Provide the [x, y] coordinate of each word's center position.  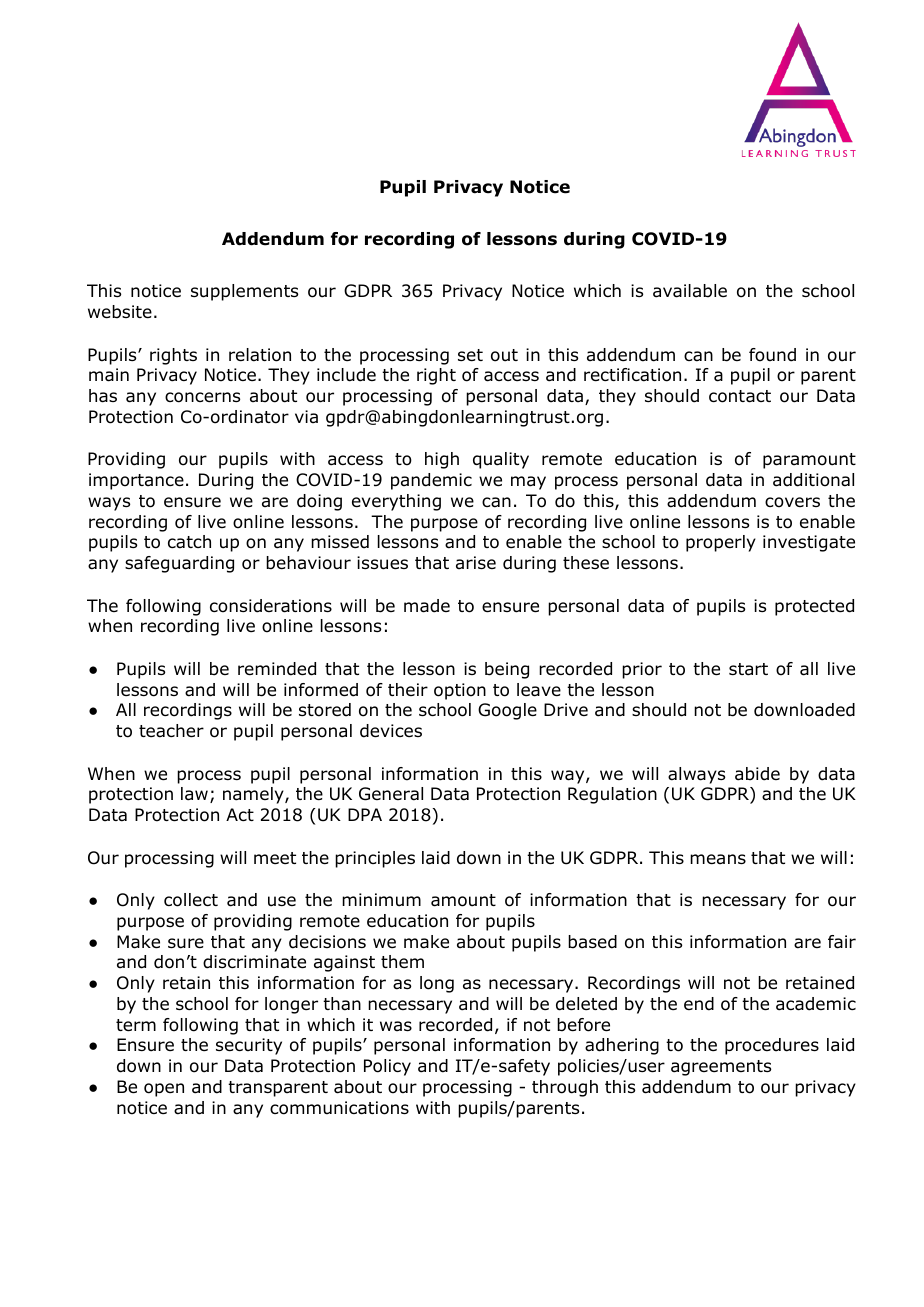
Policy [387, 1067]
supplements [244, 292]
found [772, 355]
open [164, 1090]
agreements [721, 1068]
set [470, 355]
